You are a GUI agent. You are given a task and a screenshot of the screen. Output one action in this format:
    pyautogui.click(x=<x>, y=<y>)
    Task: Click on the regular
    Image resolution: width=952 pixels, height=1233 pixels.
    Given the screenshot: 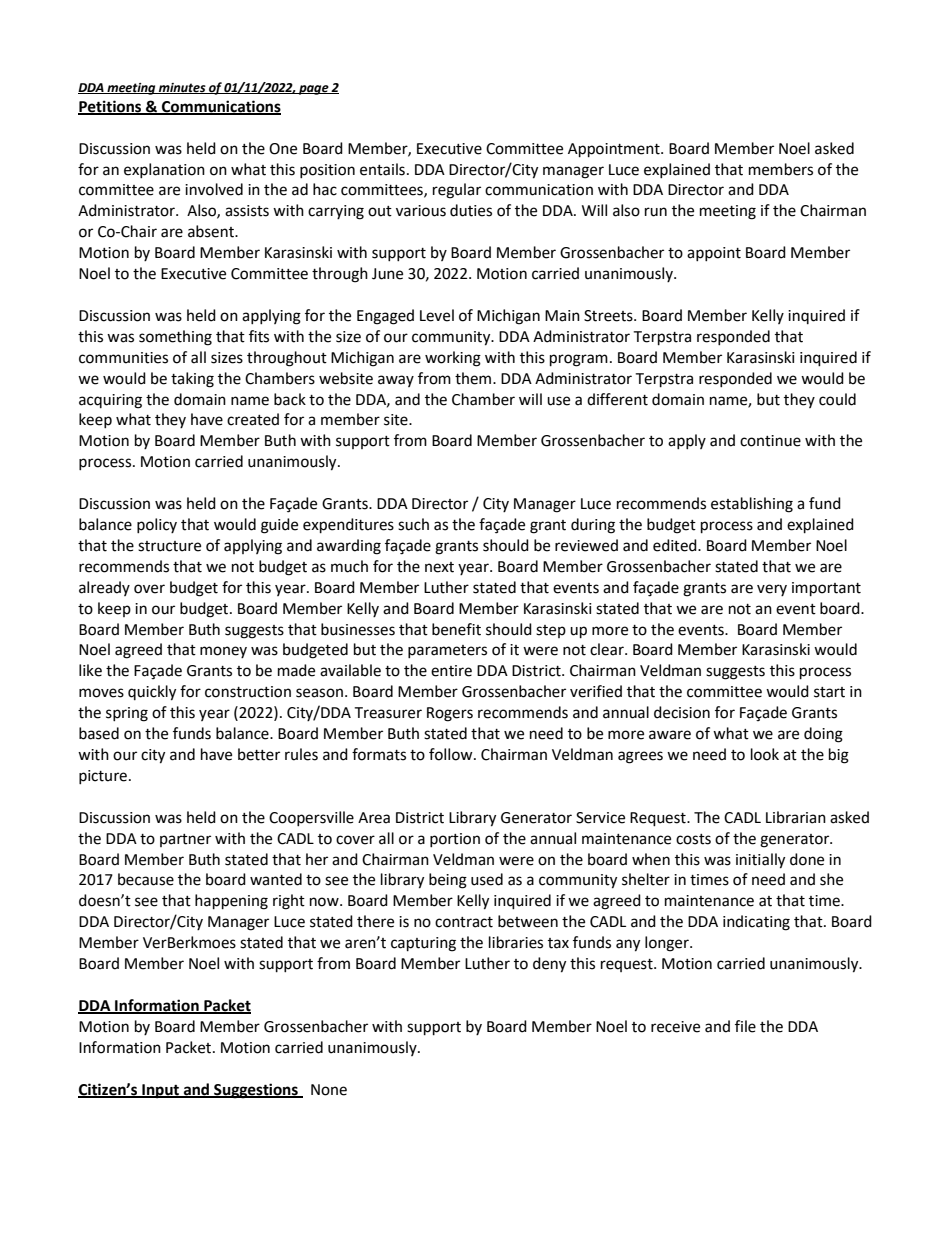 What is the action you would take?
    pyautogui.click(x=457, y=191)
